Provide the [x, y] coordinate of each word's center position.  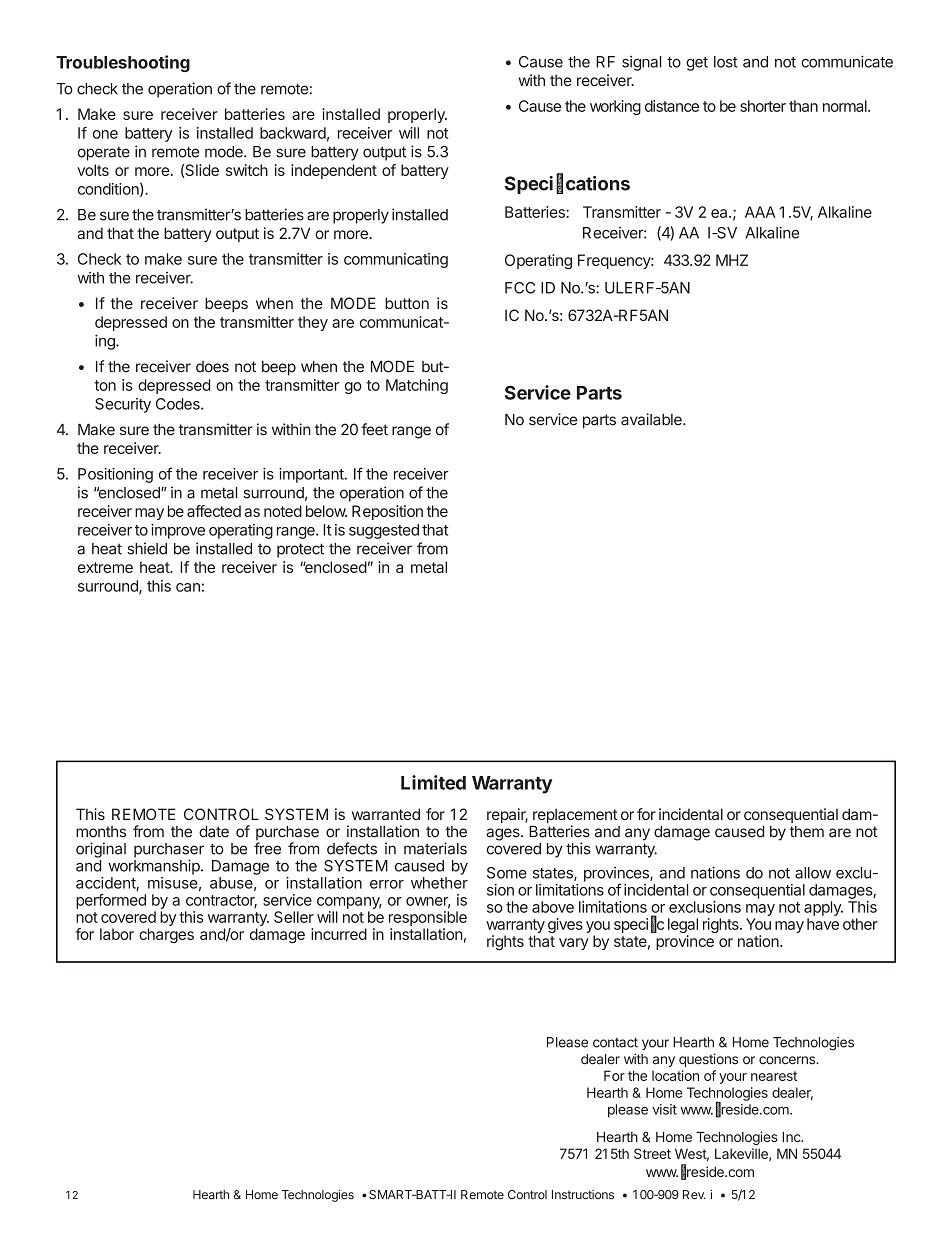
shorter [763, 106]
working [615, 107]
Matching [417, 386]
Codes [179, 404]
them [807, 832]
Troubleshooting [123, 63]
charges [166, 935]
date [214, 832]
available [652, 419]
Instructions [583, 1195]
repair [507, 815]
